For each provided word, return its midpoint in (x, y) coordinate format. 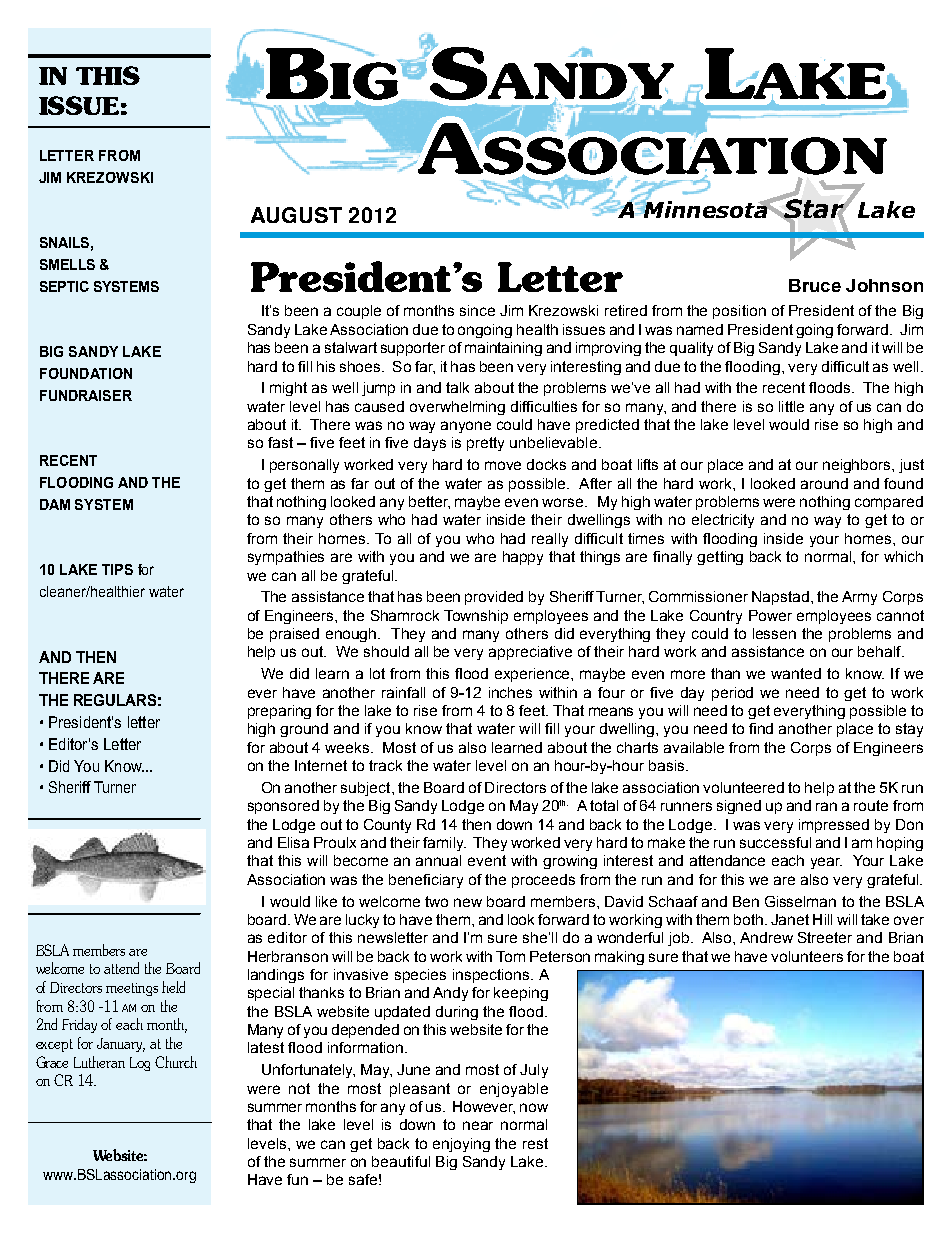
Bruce (815, 285)
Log (140, 1064)
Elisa (293, 842)
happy (523, 558)
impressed (834, 826)
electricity (723, 521)
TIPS (117, 569)
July (534, 1071)
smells (67, 264)
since (477, 310)
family (444, 844)
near (478, 1125)
